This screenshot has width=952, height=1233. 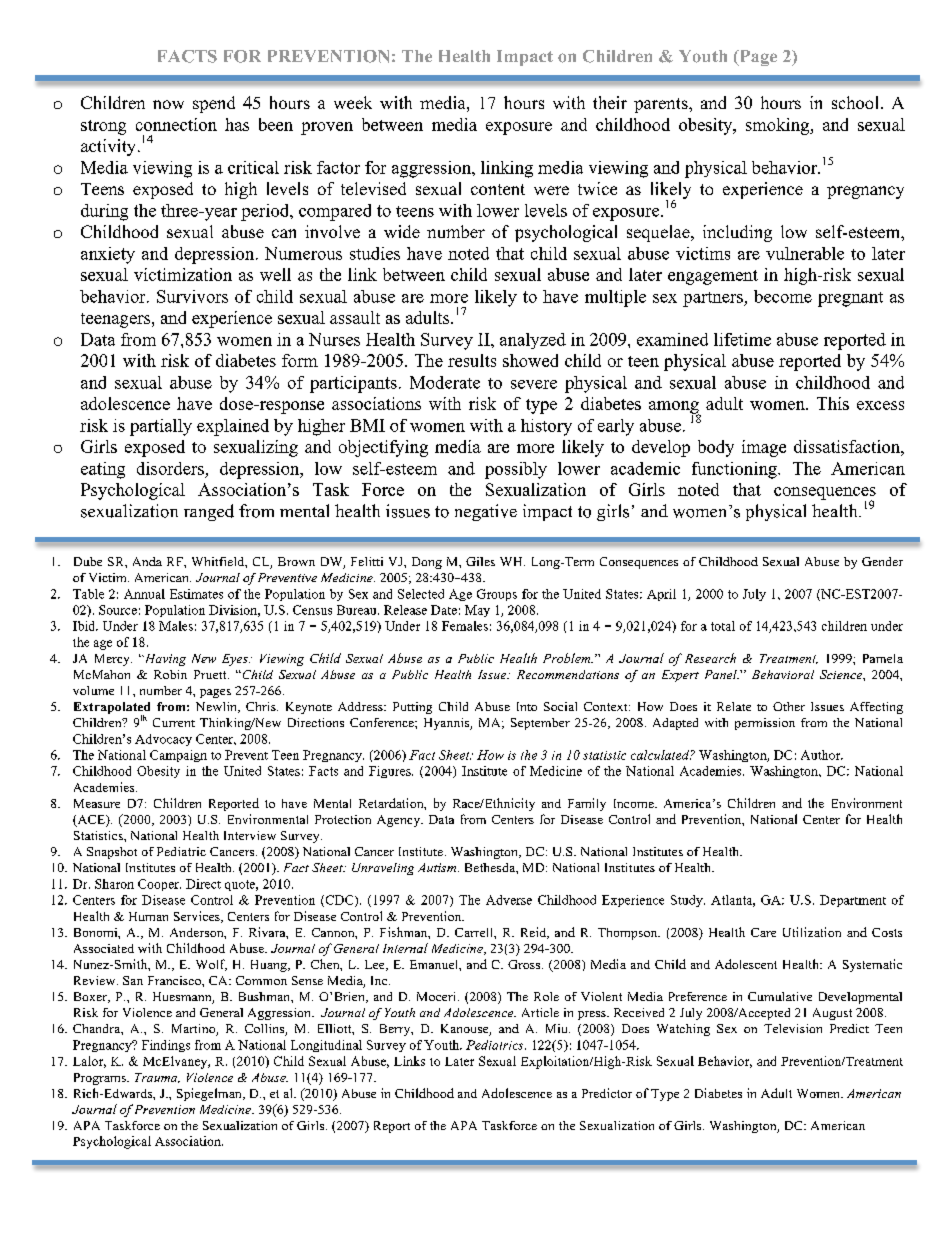 What do you see at coordinates (472, 360) in the screenshot?
I see `results` at bounding box center [472, 360].
